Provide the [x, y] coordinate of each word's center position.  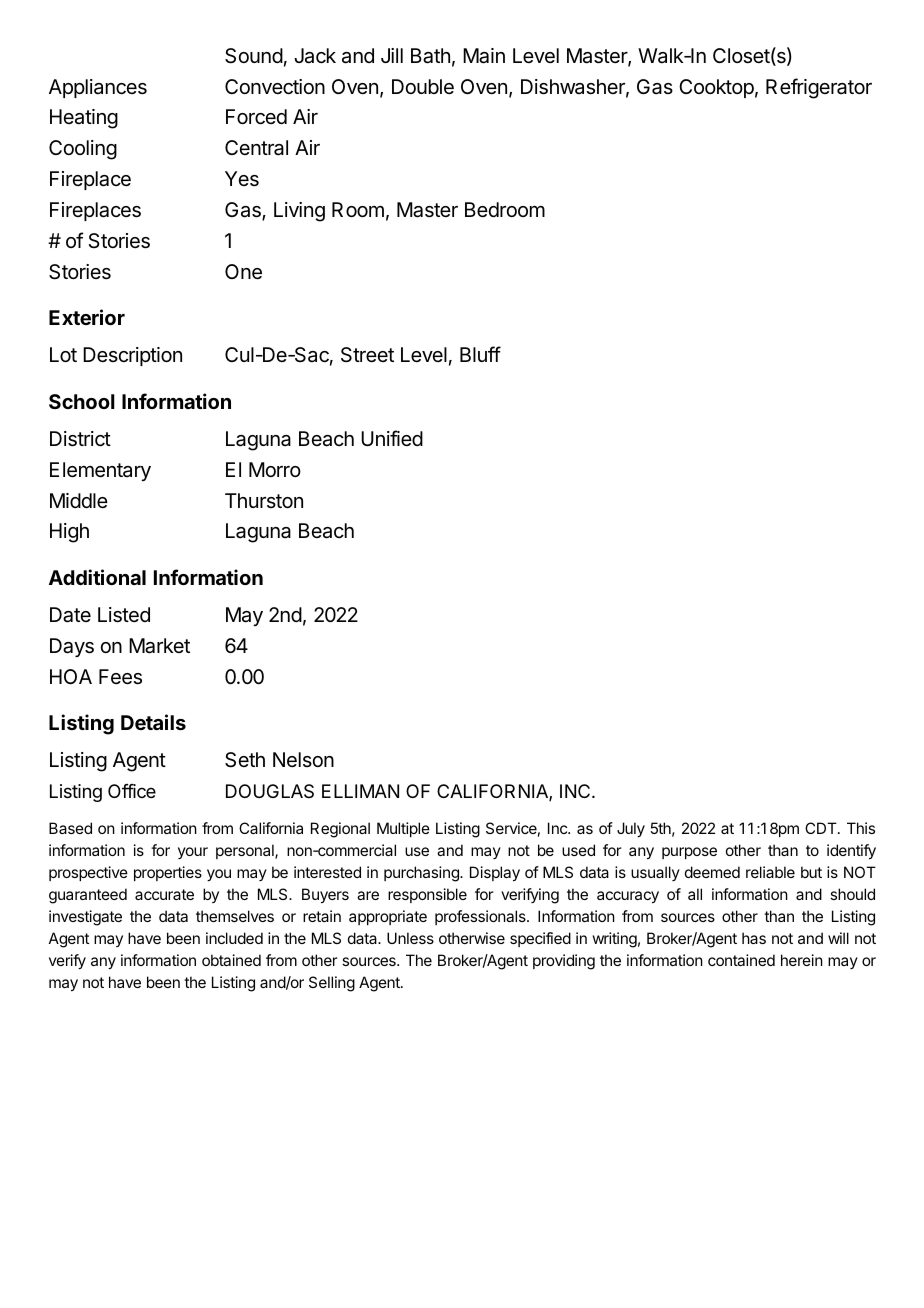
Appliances [98, 88]
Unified [392, 438]
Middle [79, 500]
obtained [231, 960]
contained [741, 960]
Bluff [480, 354]
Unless [410, 938]
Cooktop [716, 88]
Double [423, 86]
